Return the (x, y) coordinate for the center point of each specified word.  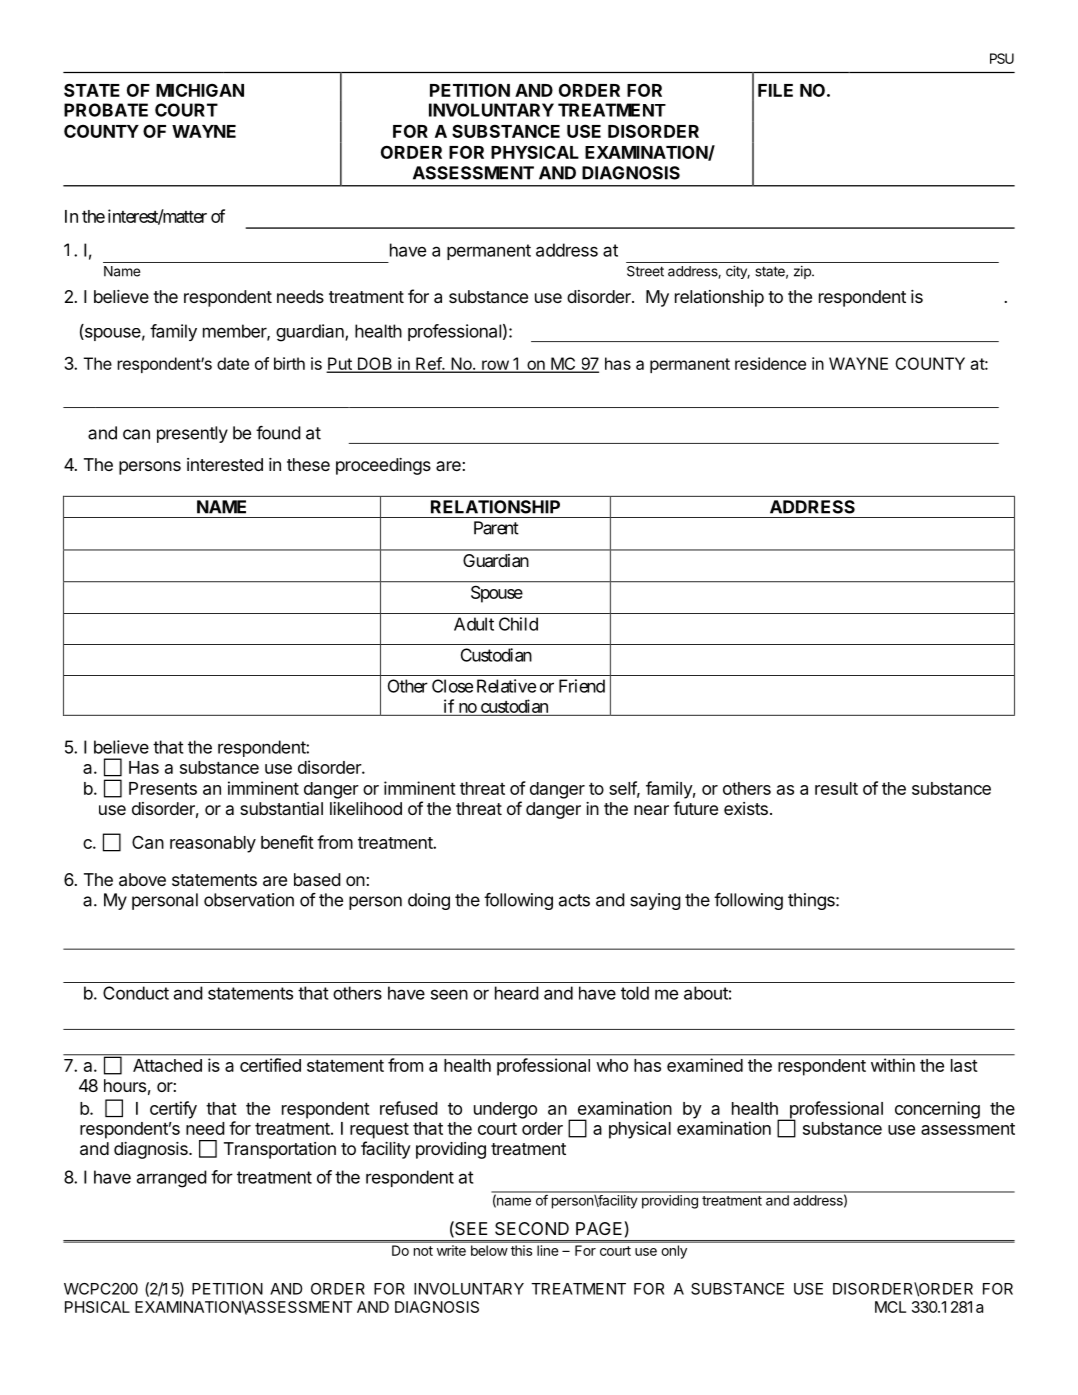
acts (574, 900)
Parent (496, 528)
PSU (1002, 58)
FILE (775, 90)
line (547, 1250)
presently (192, 434)
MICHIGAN (200, 90)
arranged (172, 1179)
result (836, 788)
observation (249, 900)
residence (770, 363)
